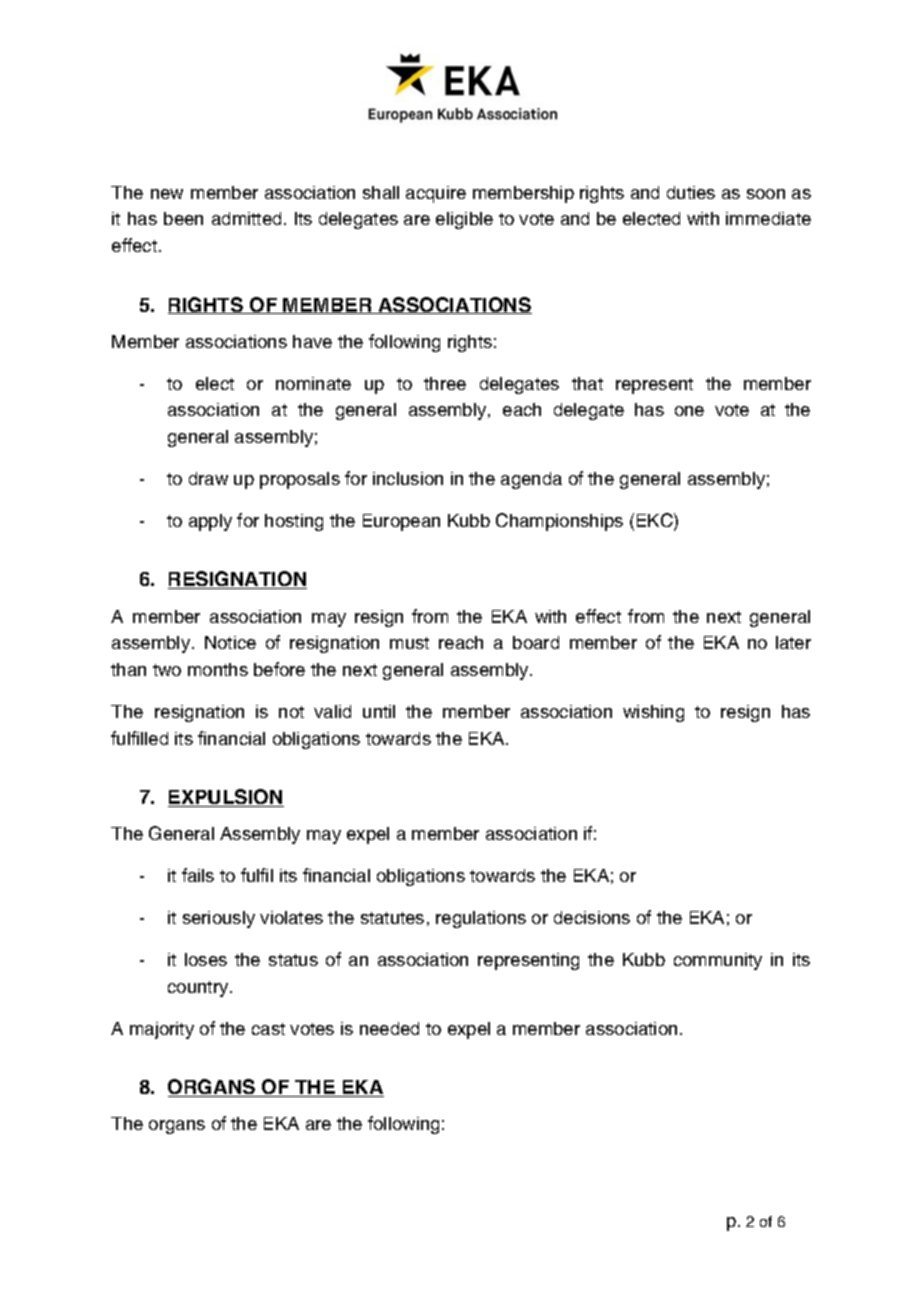 The width and height of the screenshot is (924, 1308). I want to click on country, so click(199, 989).
